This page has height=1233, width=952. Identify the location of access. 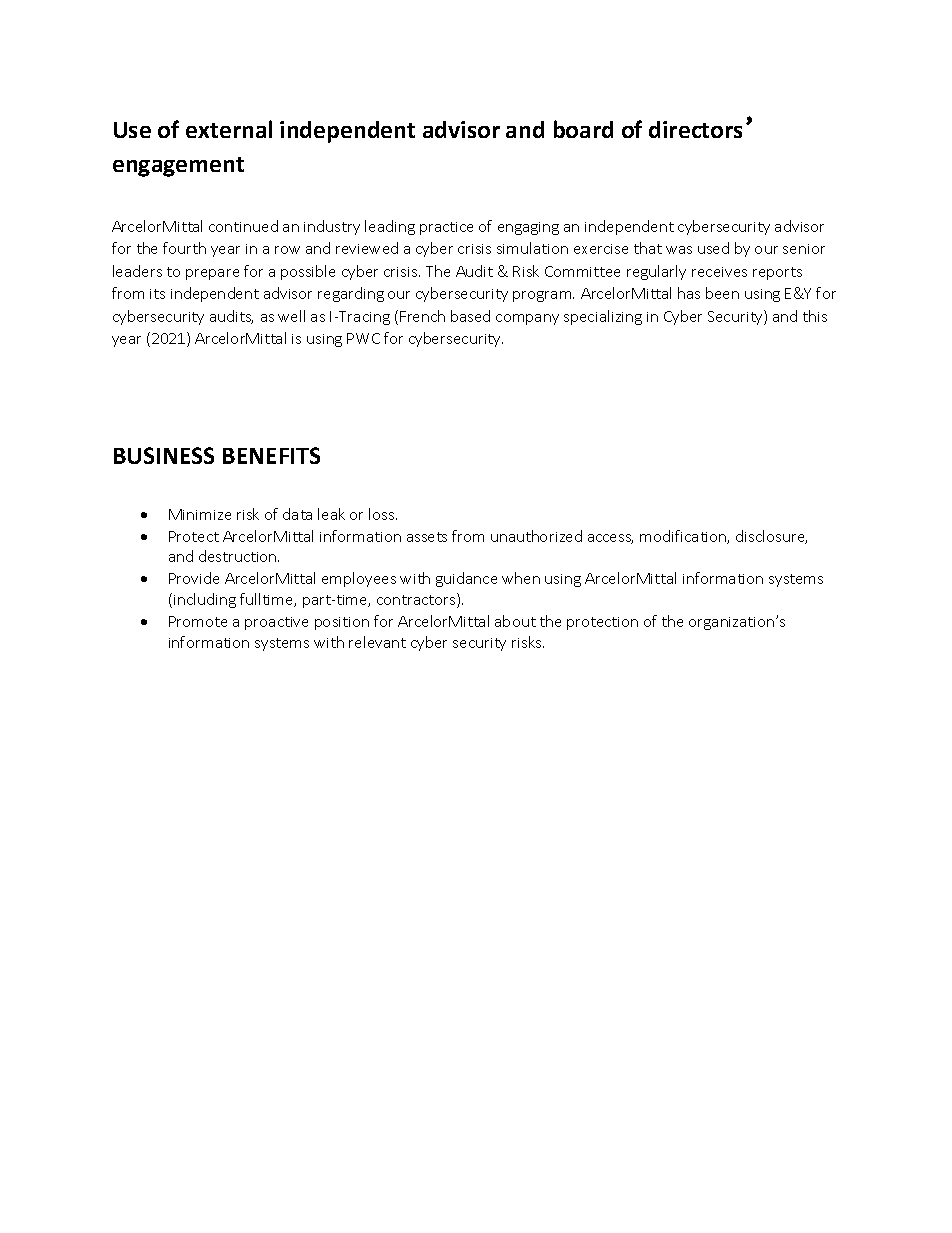
(610, 539).
